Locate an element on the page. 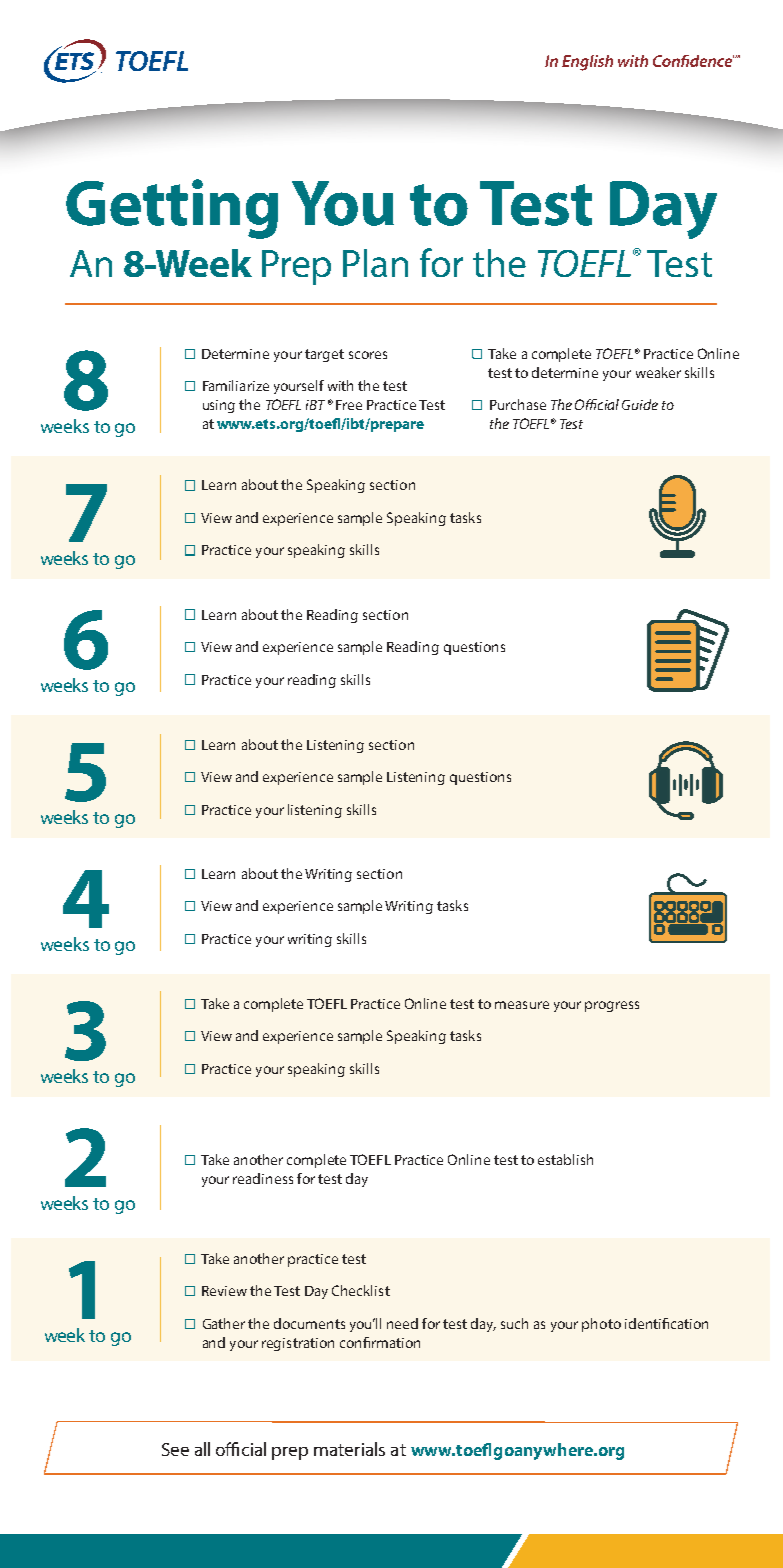 This document has width=783, height=1568. Guide is located at coordinates (640, 404).
